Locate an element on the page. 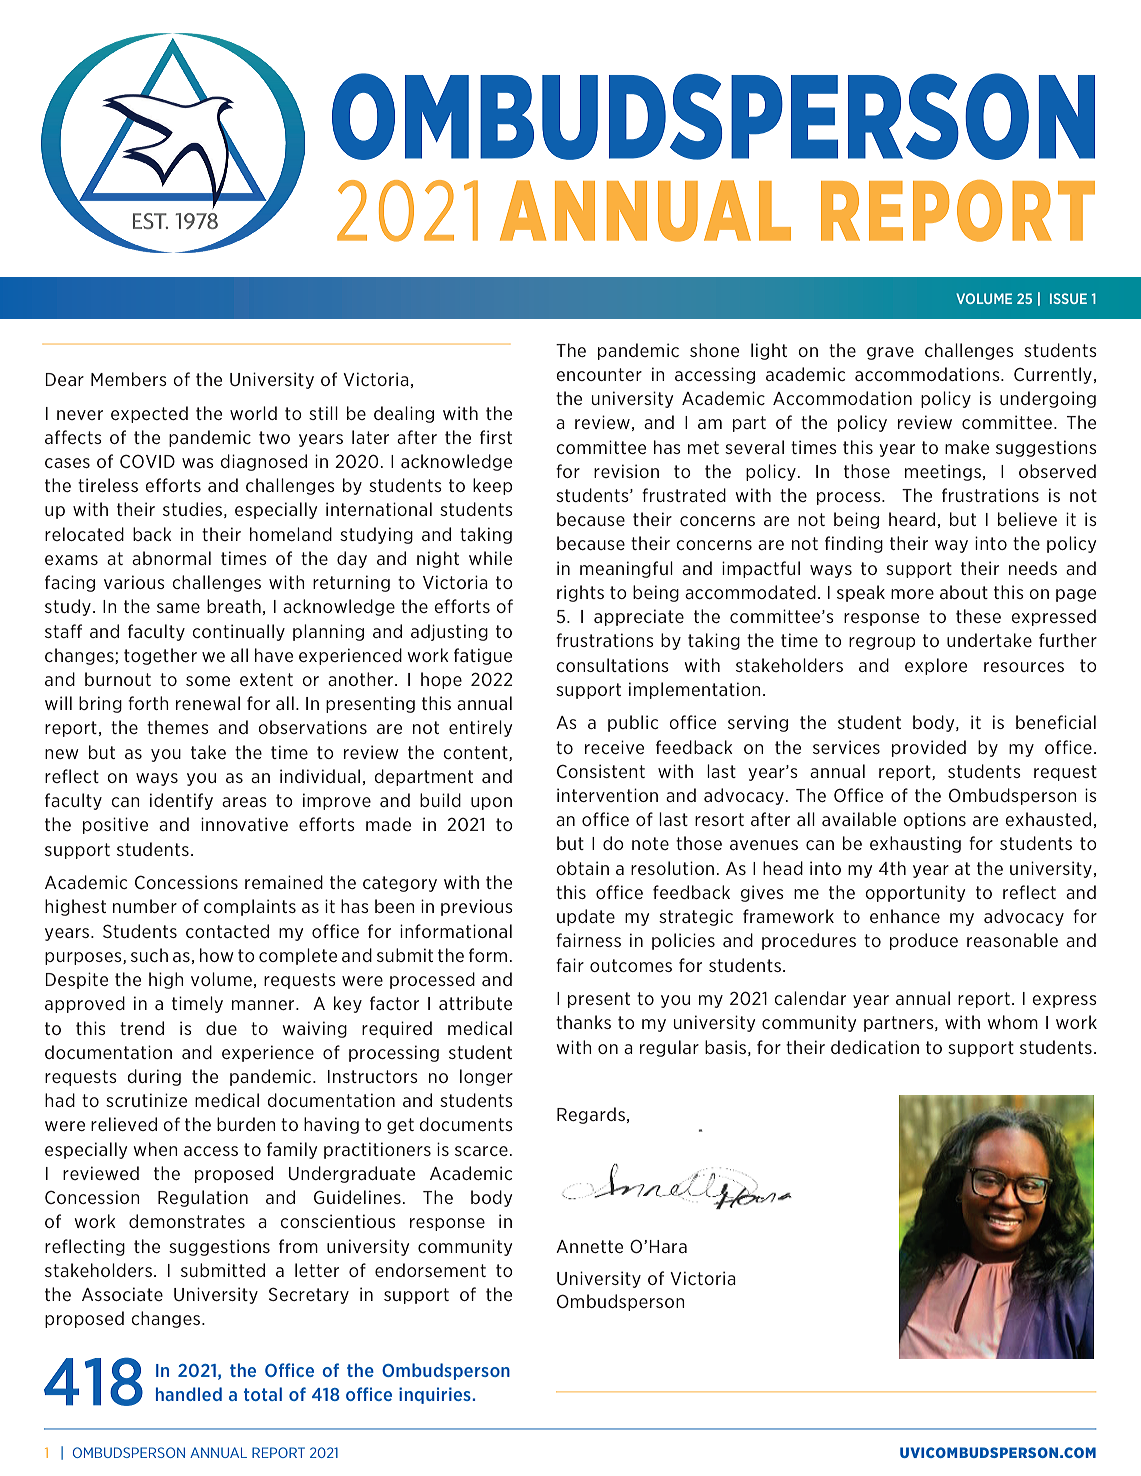 Image resolution: width=1141 pixels, height=1476 pixels. explore is located at coordinates (936, 666).
